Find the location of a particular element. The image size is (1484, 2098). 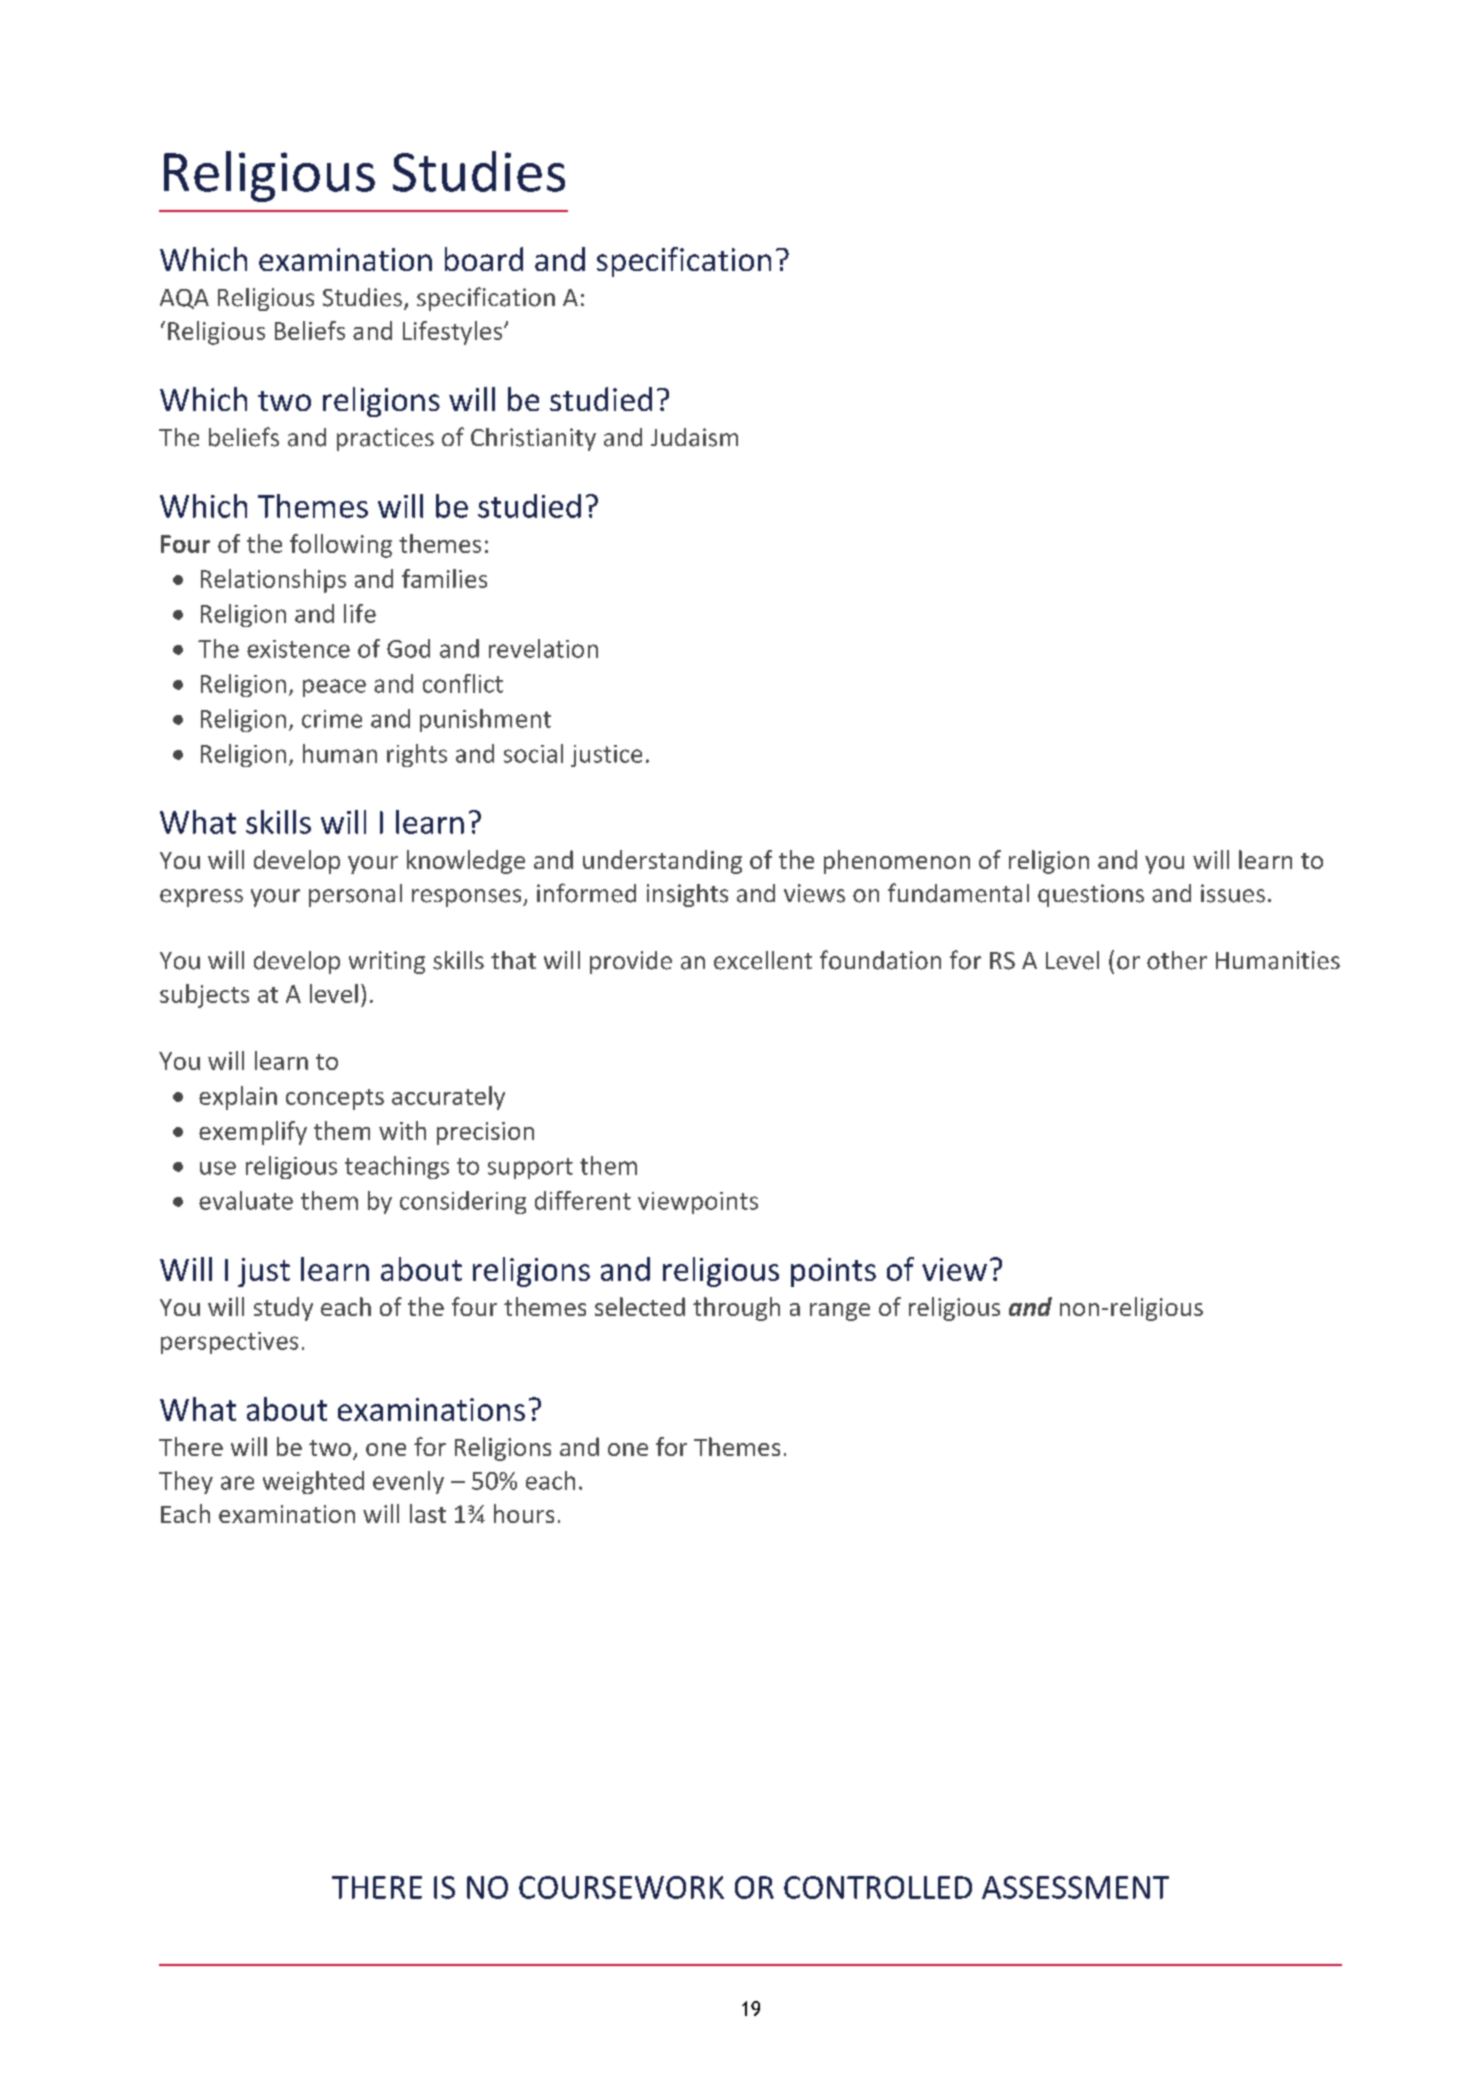

Christianity is located at coordinates (533, 439).
